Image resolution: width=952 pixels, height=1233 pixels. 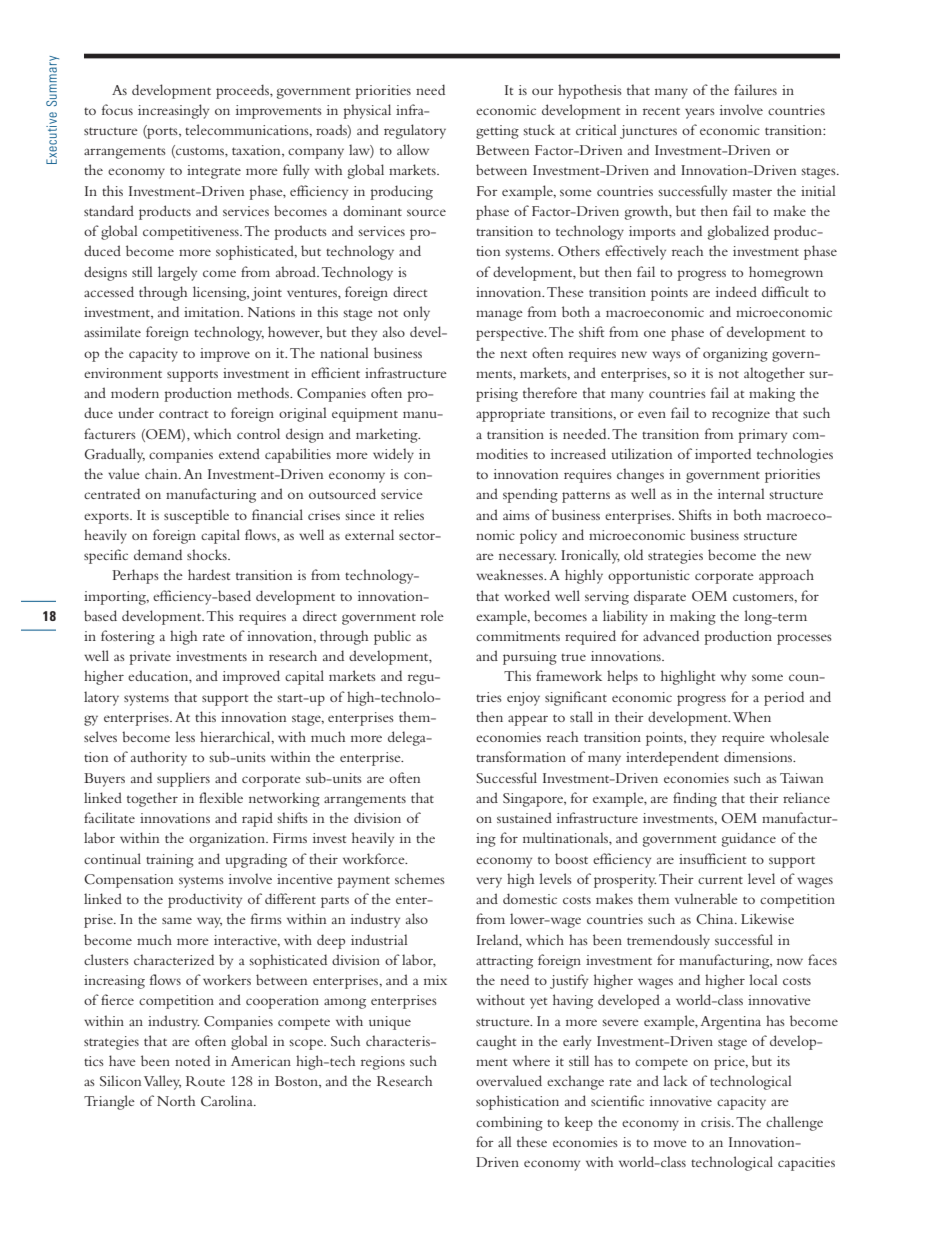 What do you see at coordinates (695, 799) in the document?
I see `finding` at bounding box center [695, 799].
